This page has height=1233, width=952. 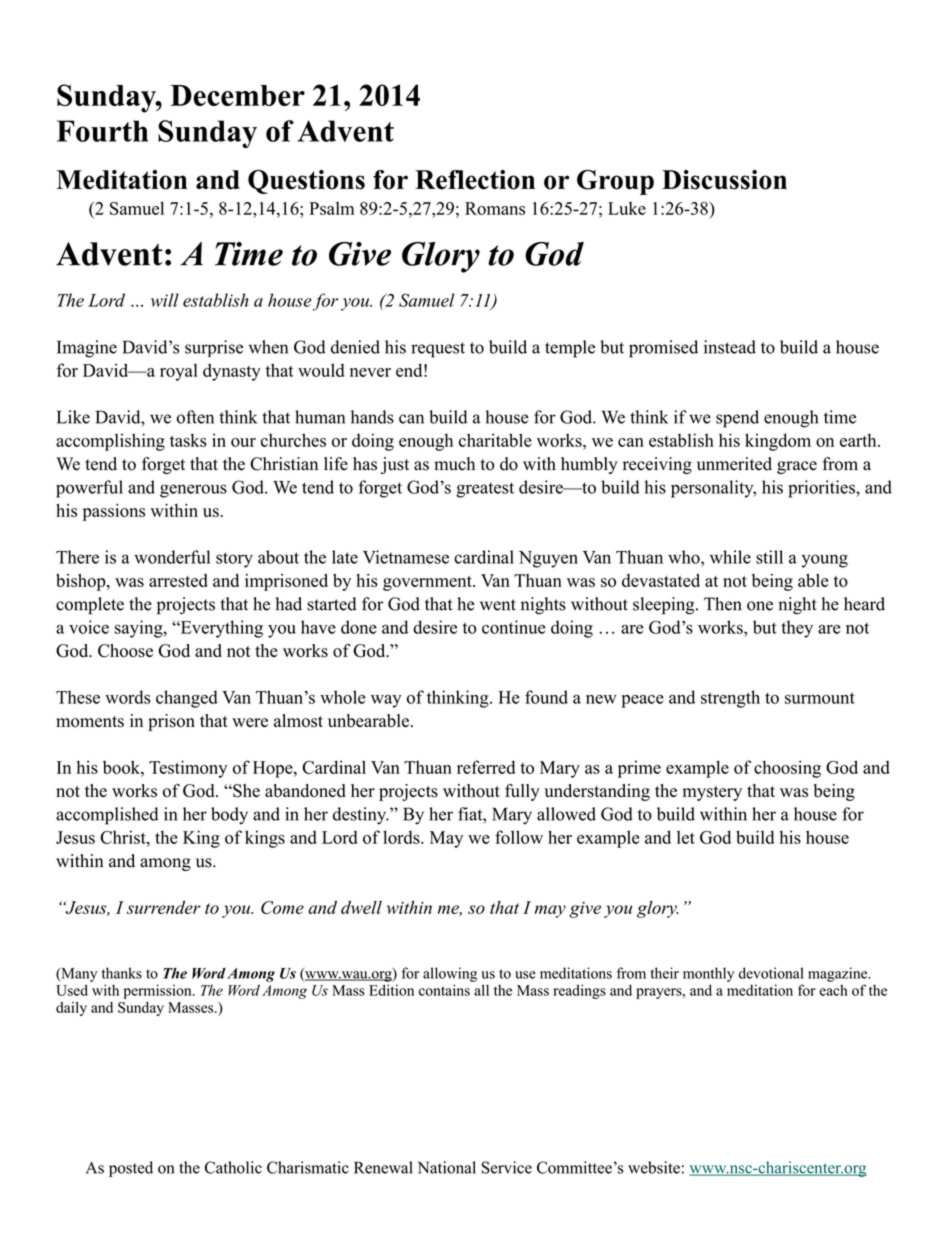 What do you see at coordinates (102, 131) in the page?
I see `Fourth` at bounding box center [102, 131].
